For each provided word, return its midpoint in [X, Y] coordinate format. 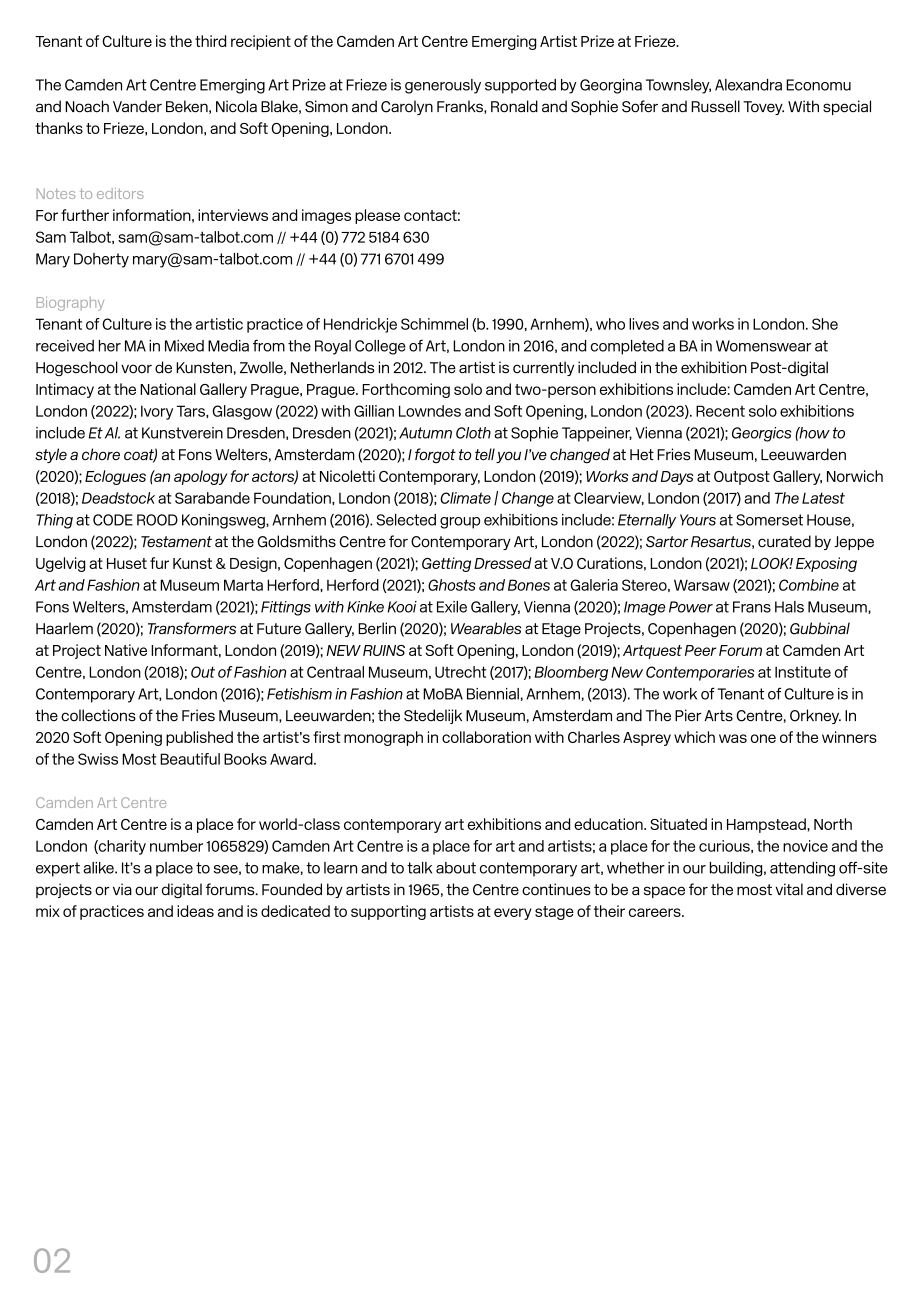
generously [443, 86]
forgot [435, 455]
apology [201, 477]
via [122, 889]
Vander [137, 106]
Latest [823, 498]
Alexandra [748, 85]
